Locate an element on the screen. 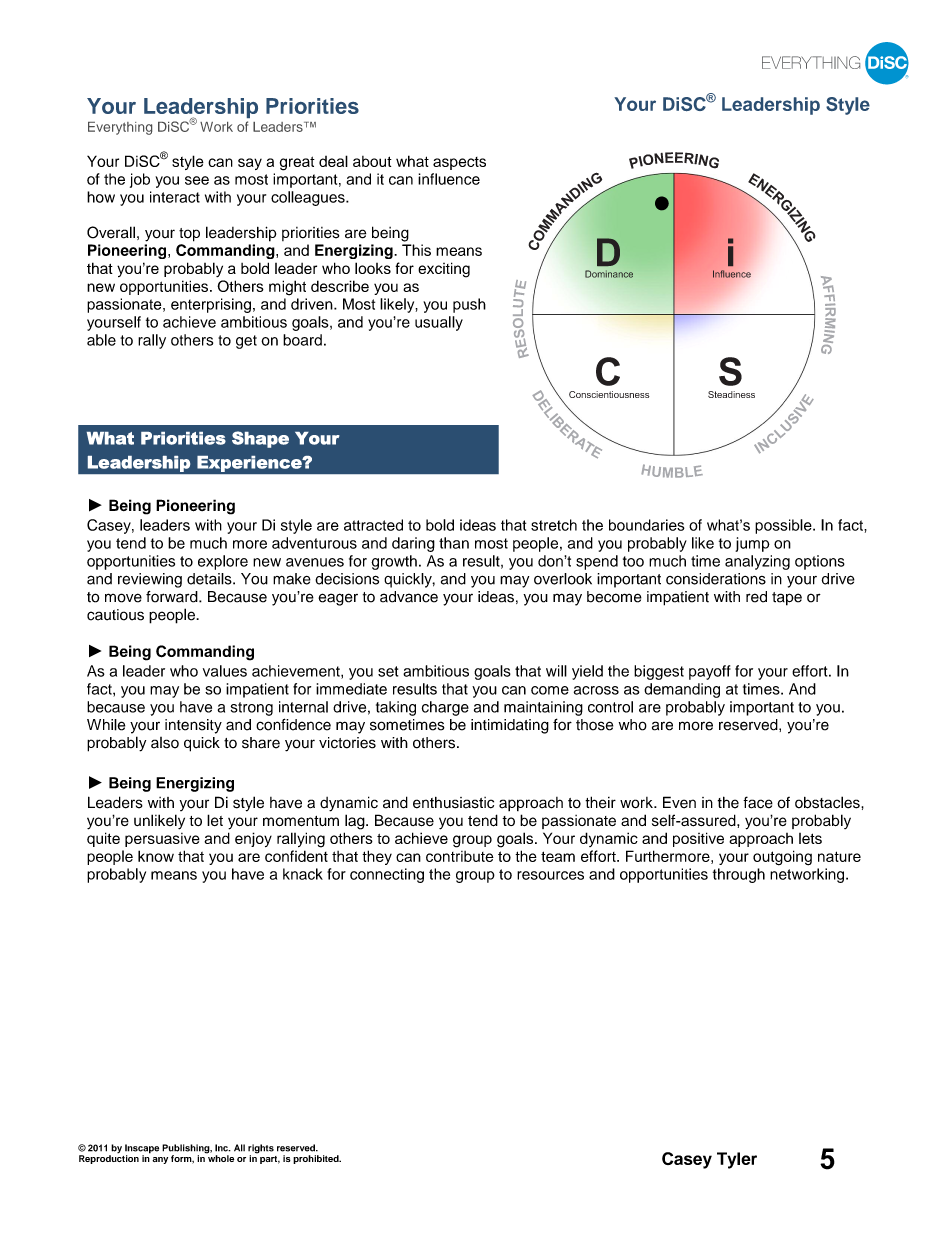 This screenshot has width=952, height=1233. aspects is located at coordinates (459, 163).
